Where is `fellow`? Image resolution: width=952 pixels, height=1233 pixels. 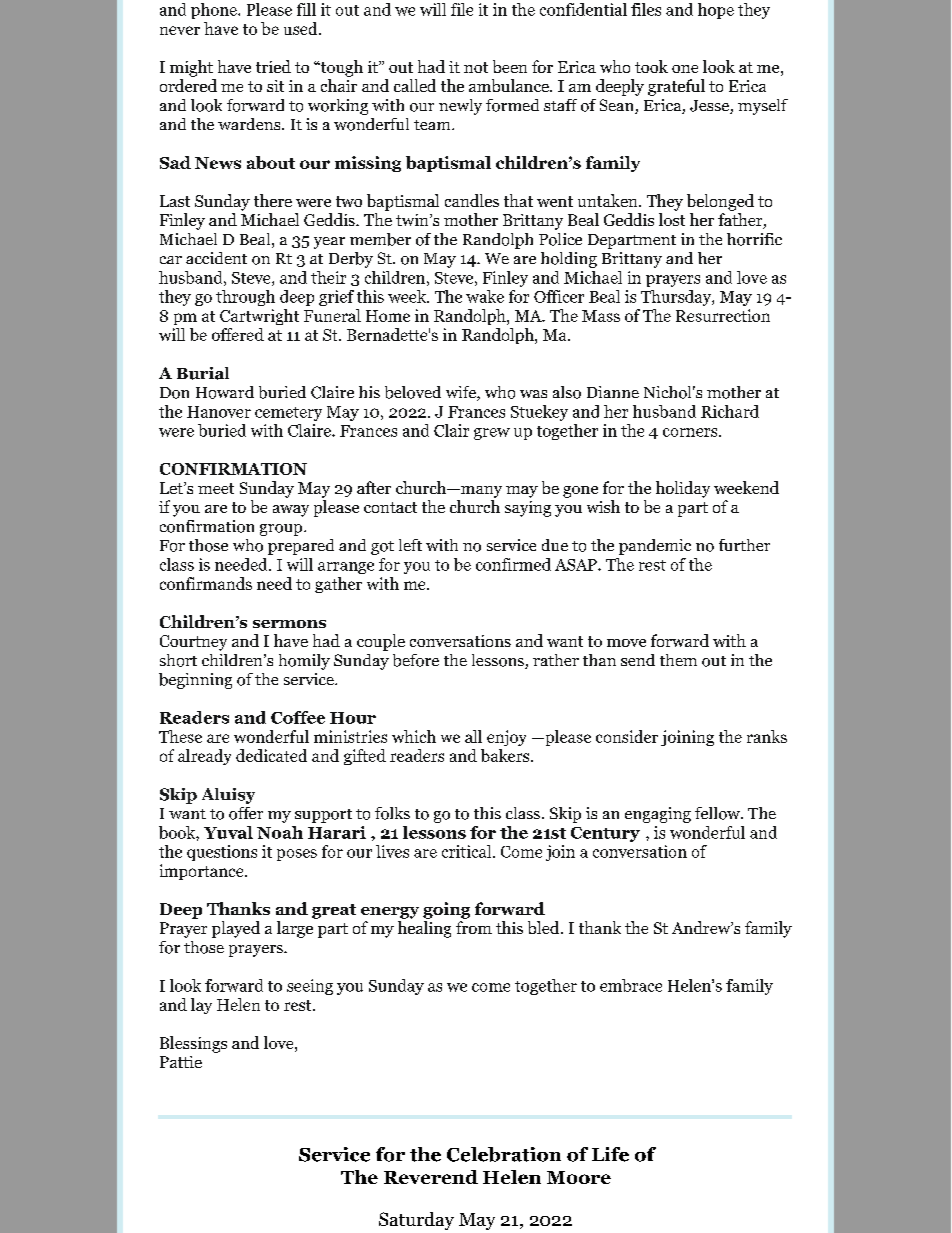 fellow is located at coordinates (718, 813).
